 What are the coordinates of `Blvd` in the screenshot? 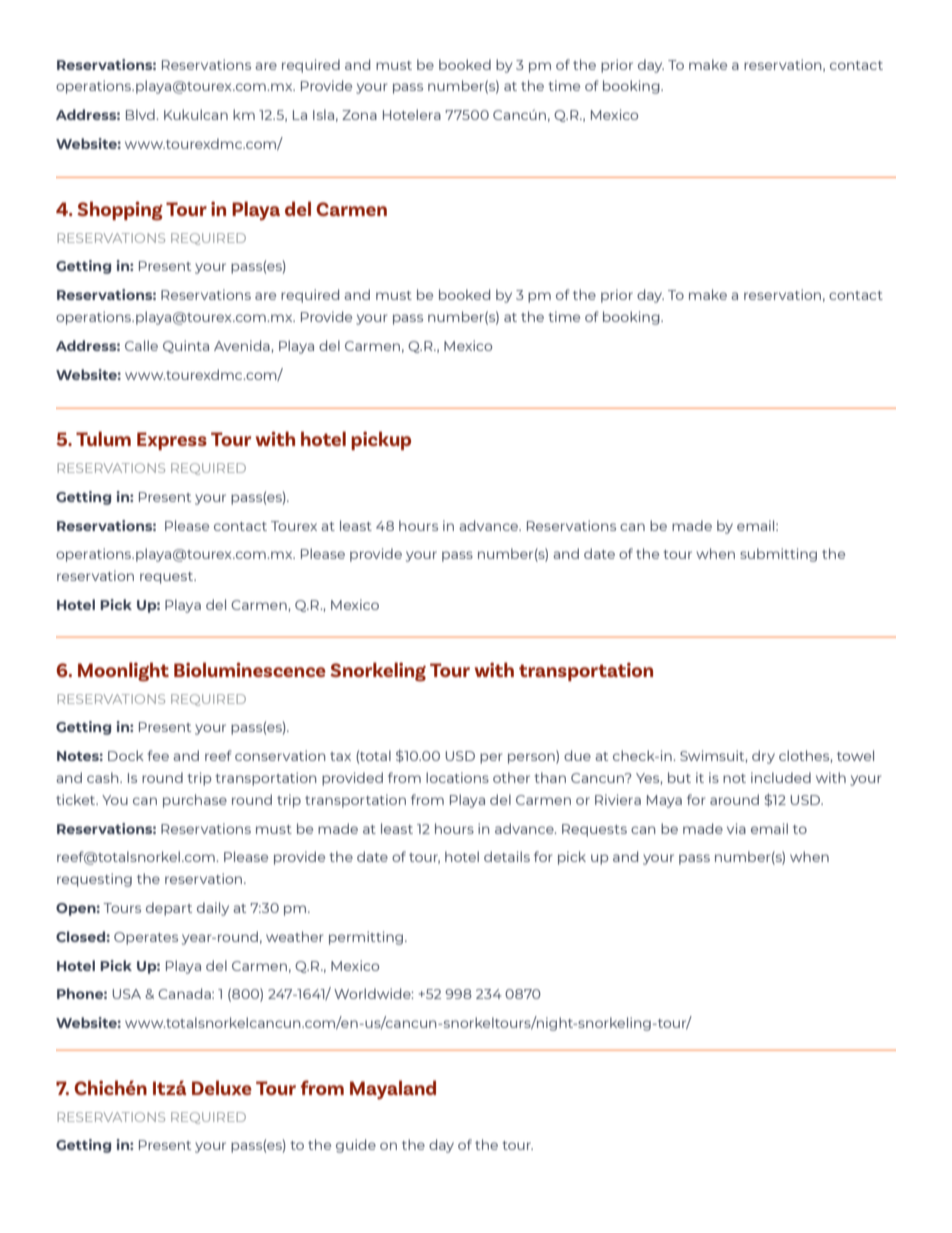 It's located at (140, 114).
